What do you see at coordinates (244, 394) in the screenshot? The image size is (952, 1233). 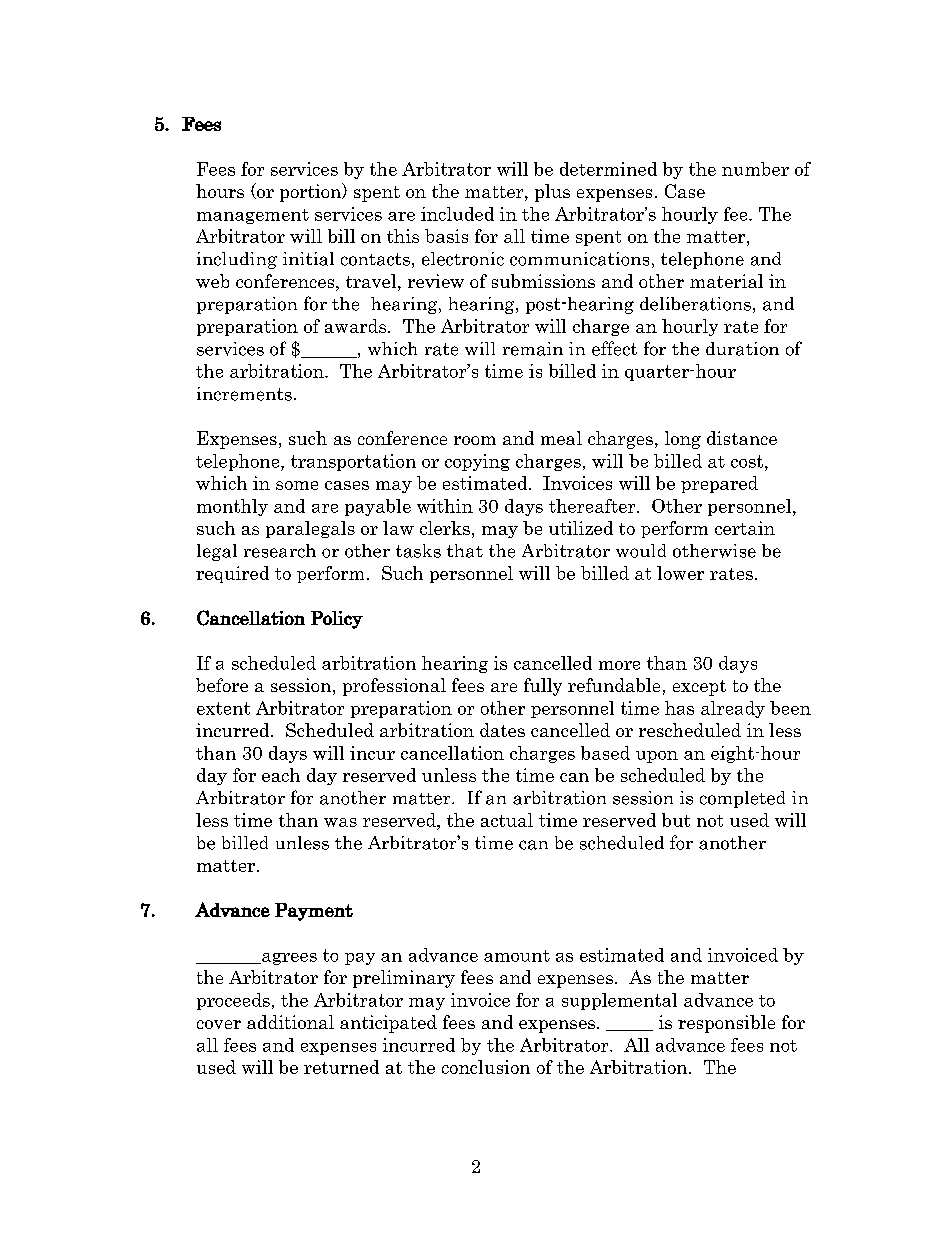 I see `increments` at bounding box center [244, 394].
